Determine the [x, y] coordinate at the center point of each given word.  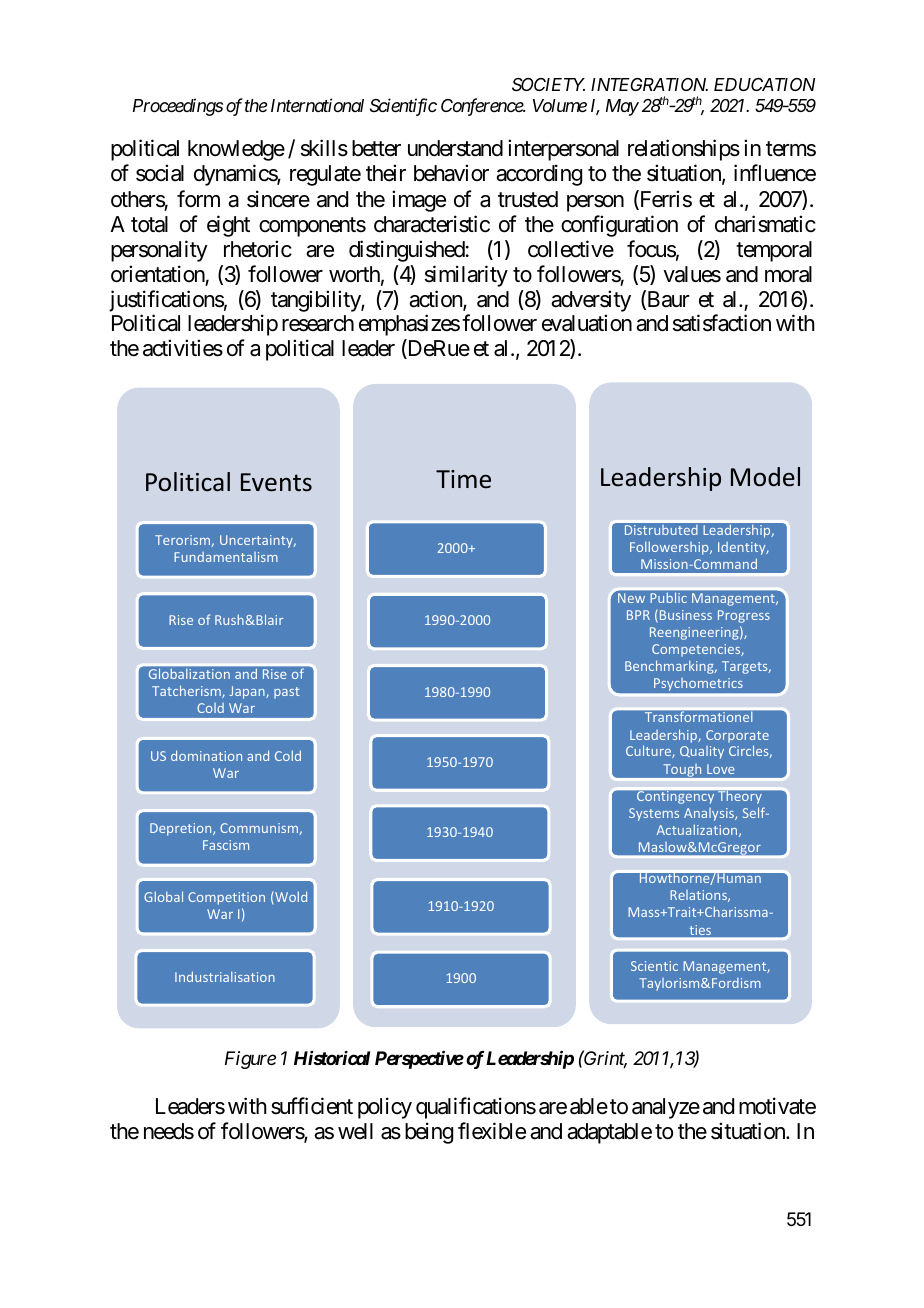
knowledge [236, 150]
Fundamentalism [226, 557]
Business [686, 615]
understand [455, 148]
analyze [666, 1108]
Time [463, 479]
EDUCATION [764, 84]
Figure [250, 1060]
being [429, 1133]
